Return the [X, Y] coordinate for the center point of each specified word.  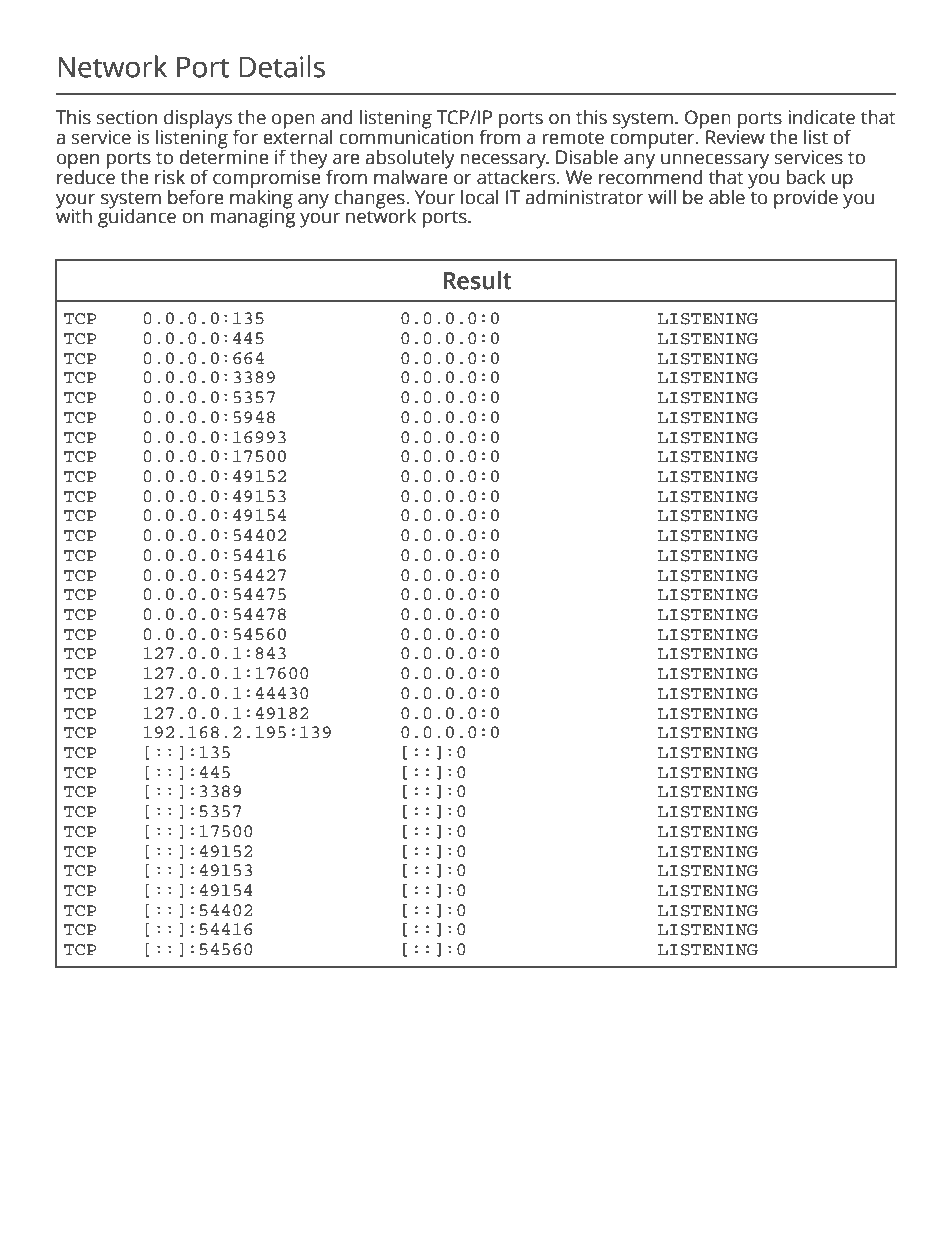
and [337, 117]
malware [411, 176]
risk [170, 177]
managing [253, 217]
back [806, 177]
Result [477, 280]
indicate [821, 117]
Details [282, 66]
